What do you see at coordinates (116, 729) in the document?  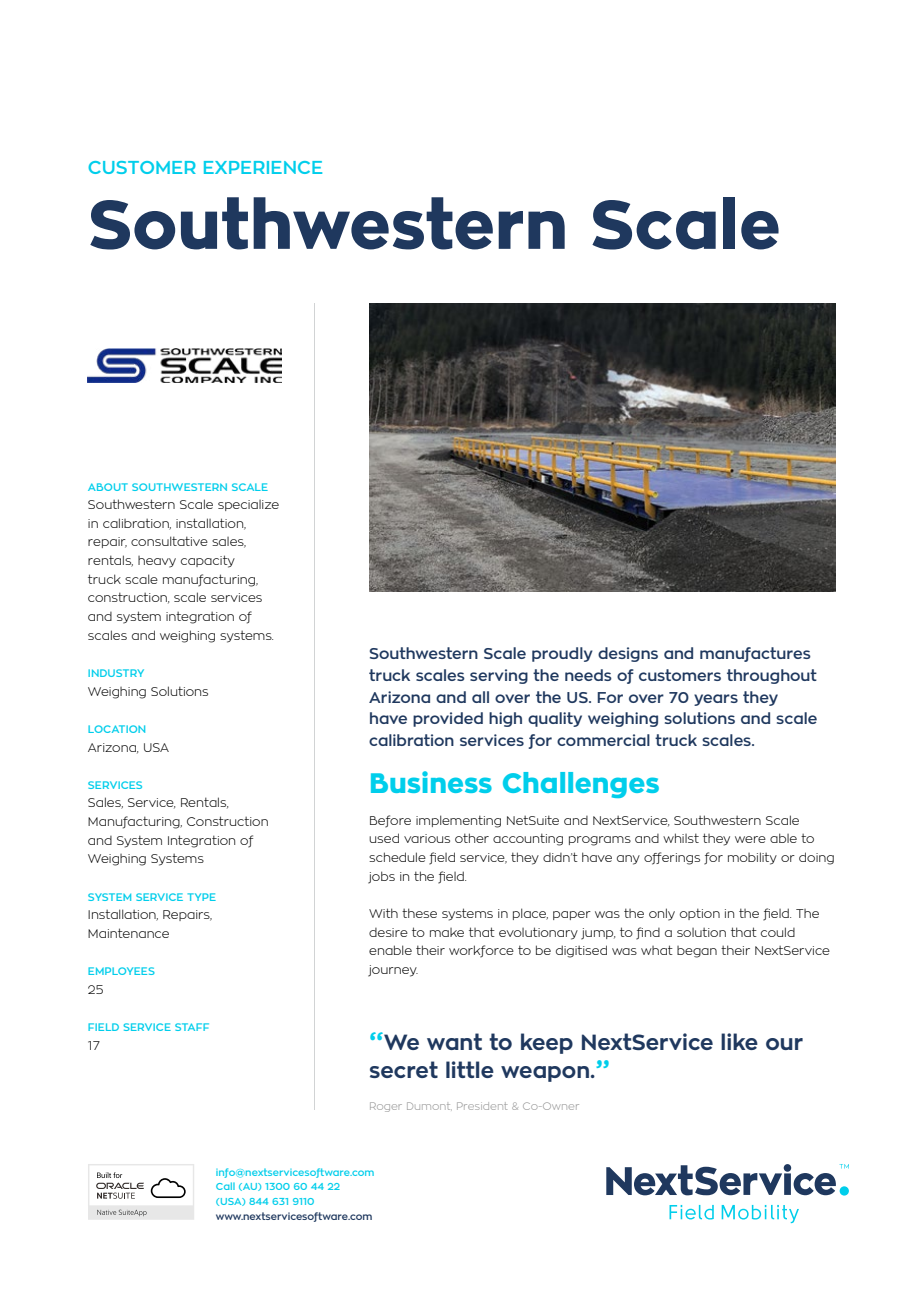 I see `LOCATION` at bounding box center [116, 729].
